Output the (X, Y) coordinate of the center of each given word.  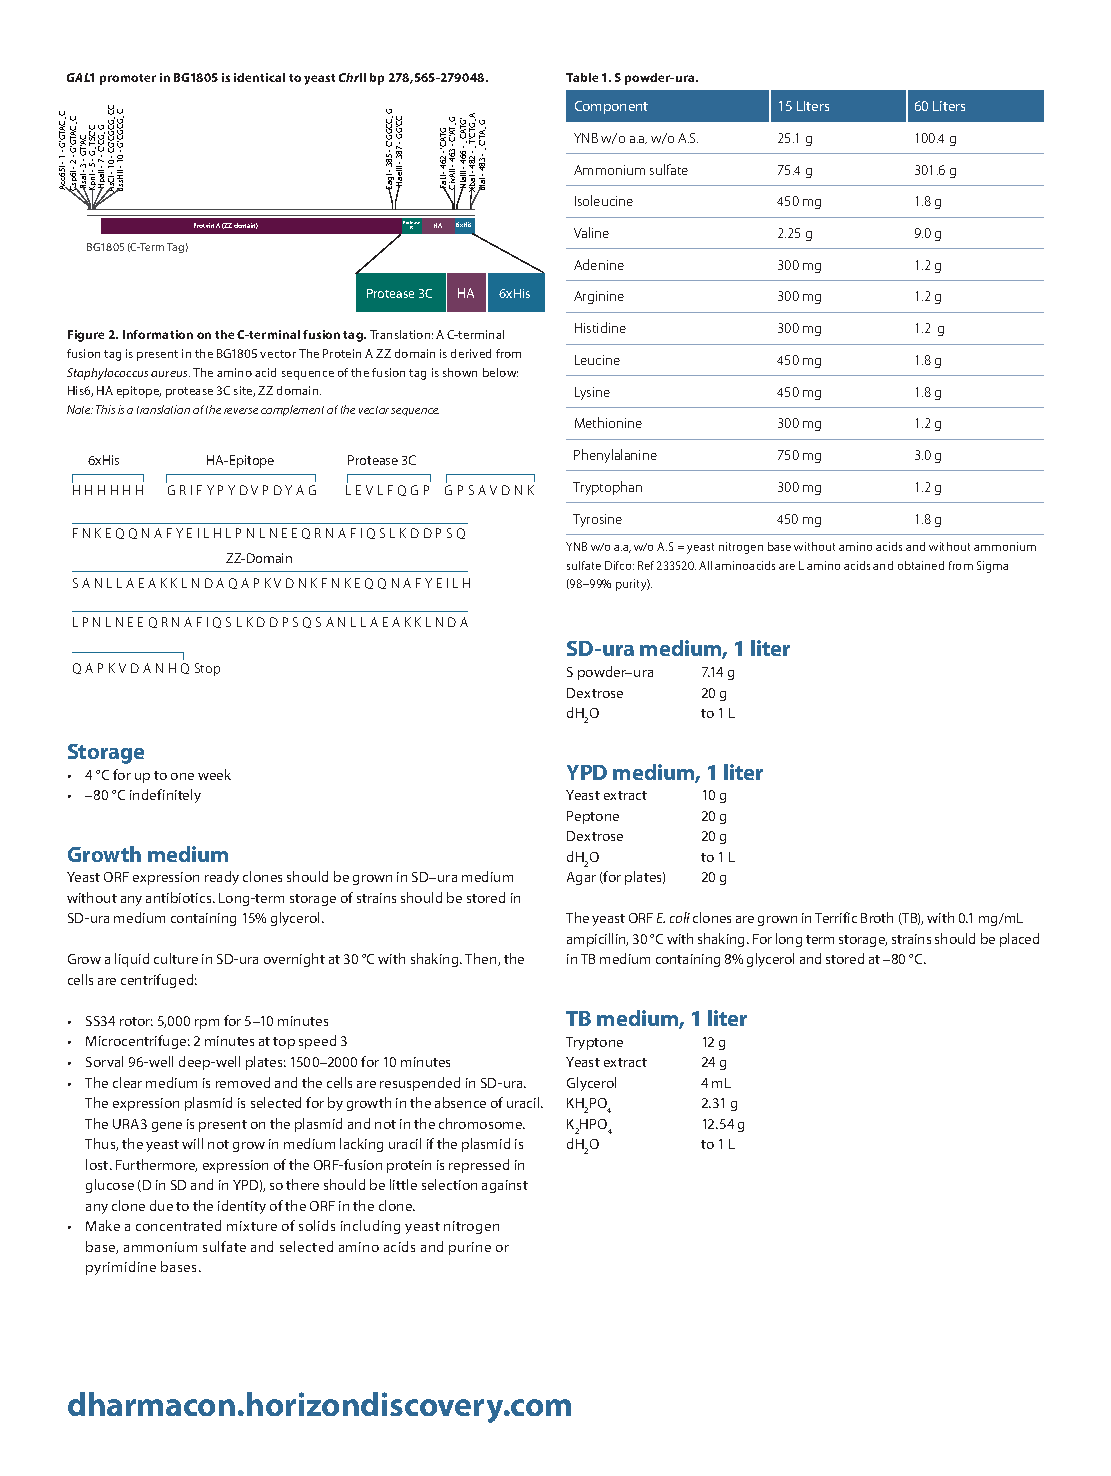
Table (582, 77)
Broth (877, 917)
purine (470, 1248)
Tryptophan (607, 488)
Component (611, 107)
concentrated (178, 1225)
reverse (241, 411)
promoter (128, 79)
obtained (921, 565)
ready (222, 878)
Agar (581, 878)
